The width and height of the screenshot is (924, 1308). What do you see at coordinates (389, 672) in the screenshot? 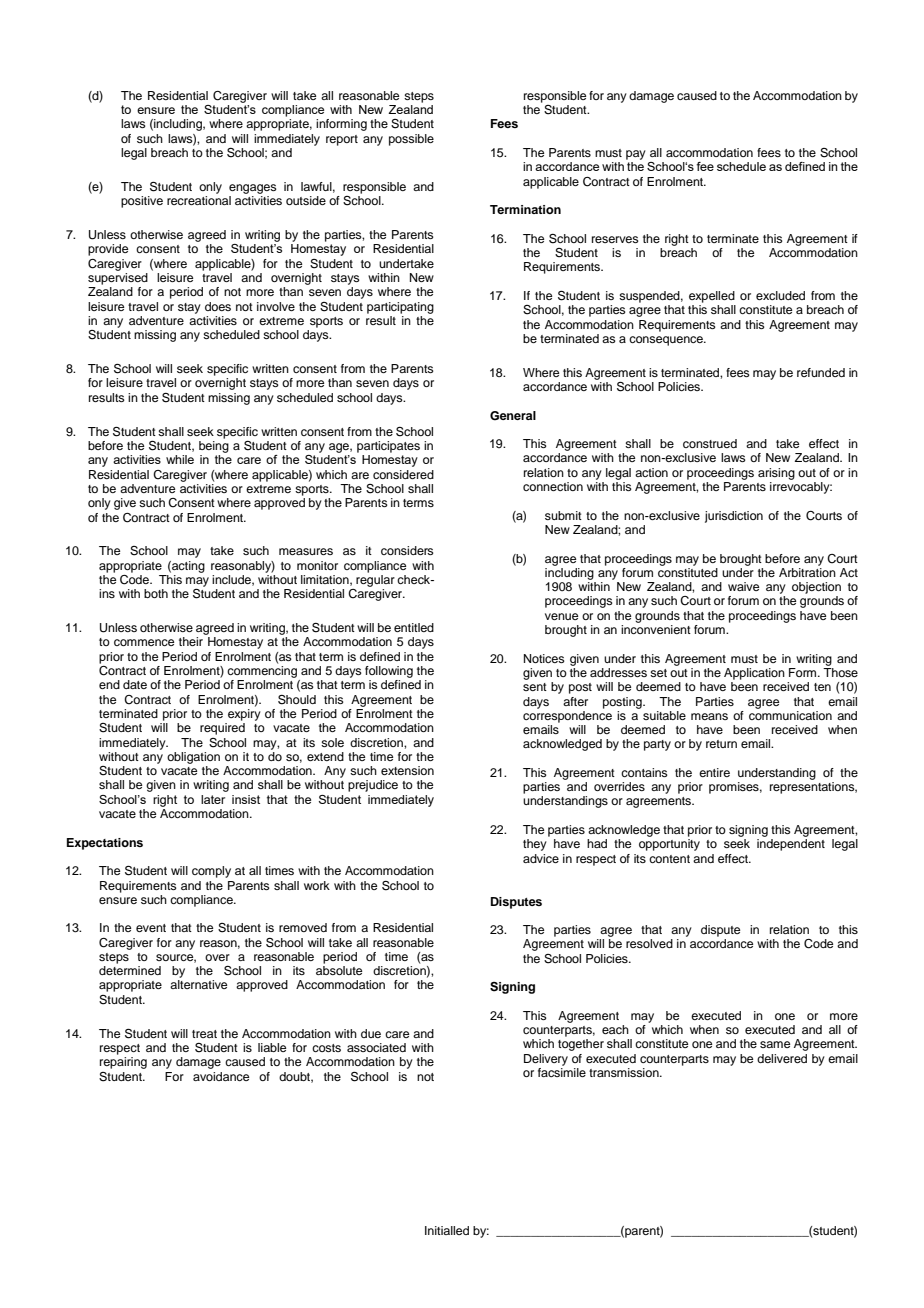
I see `following` at bounding box center [389, 672].
